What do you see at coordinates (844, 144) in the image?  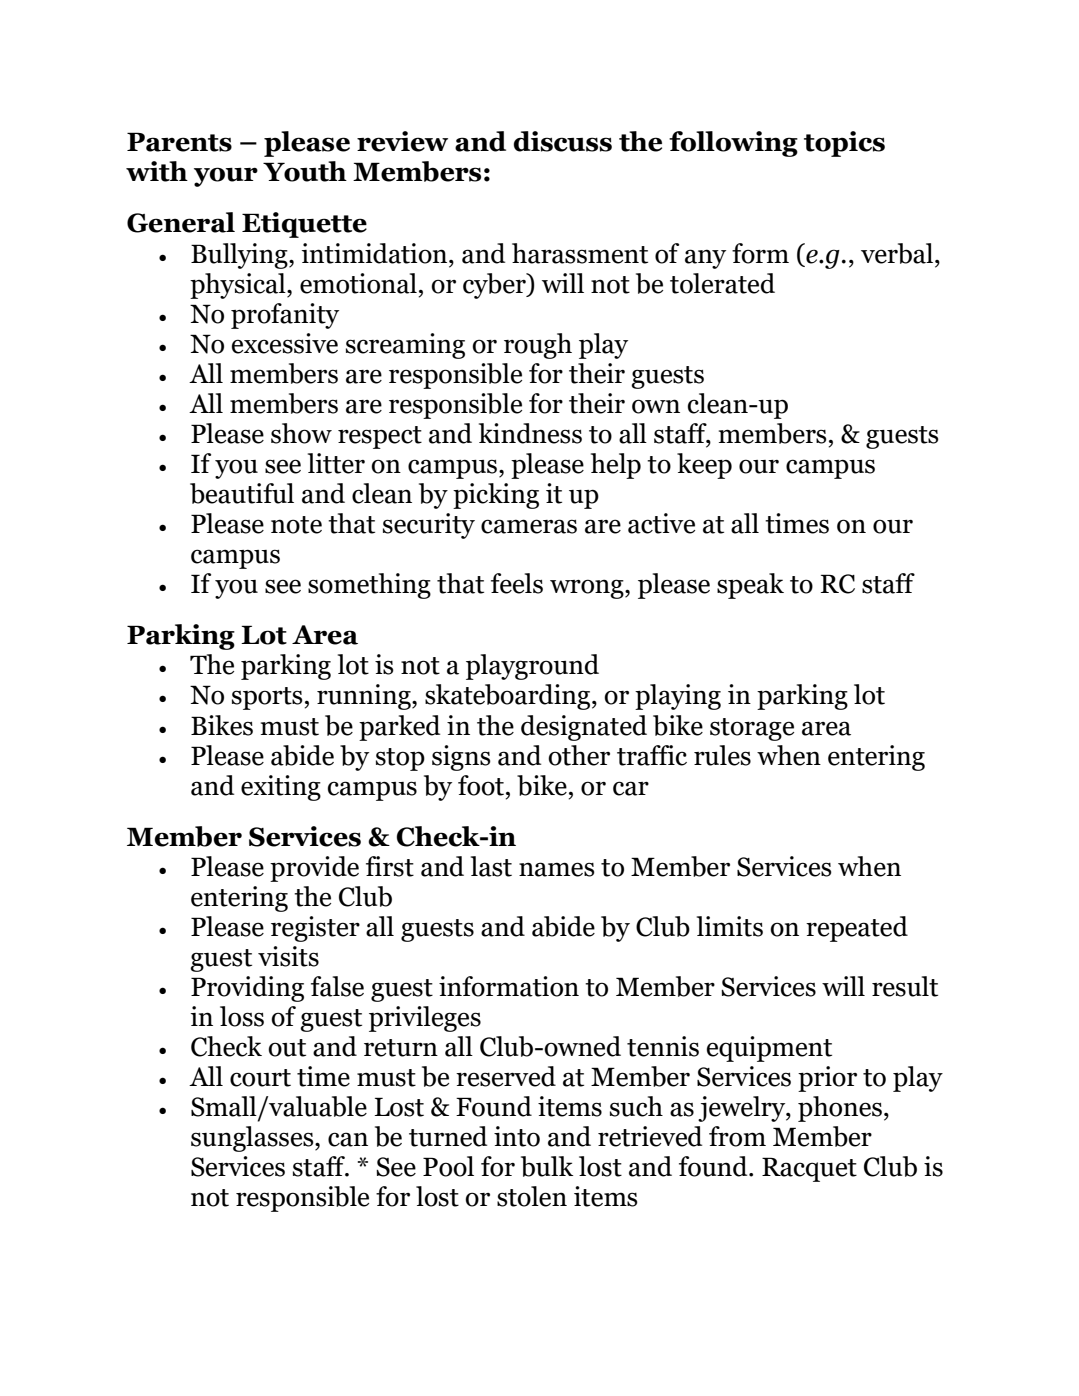 I see `topics` at bounding box center [844, 144].
